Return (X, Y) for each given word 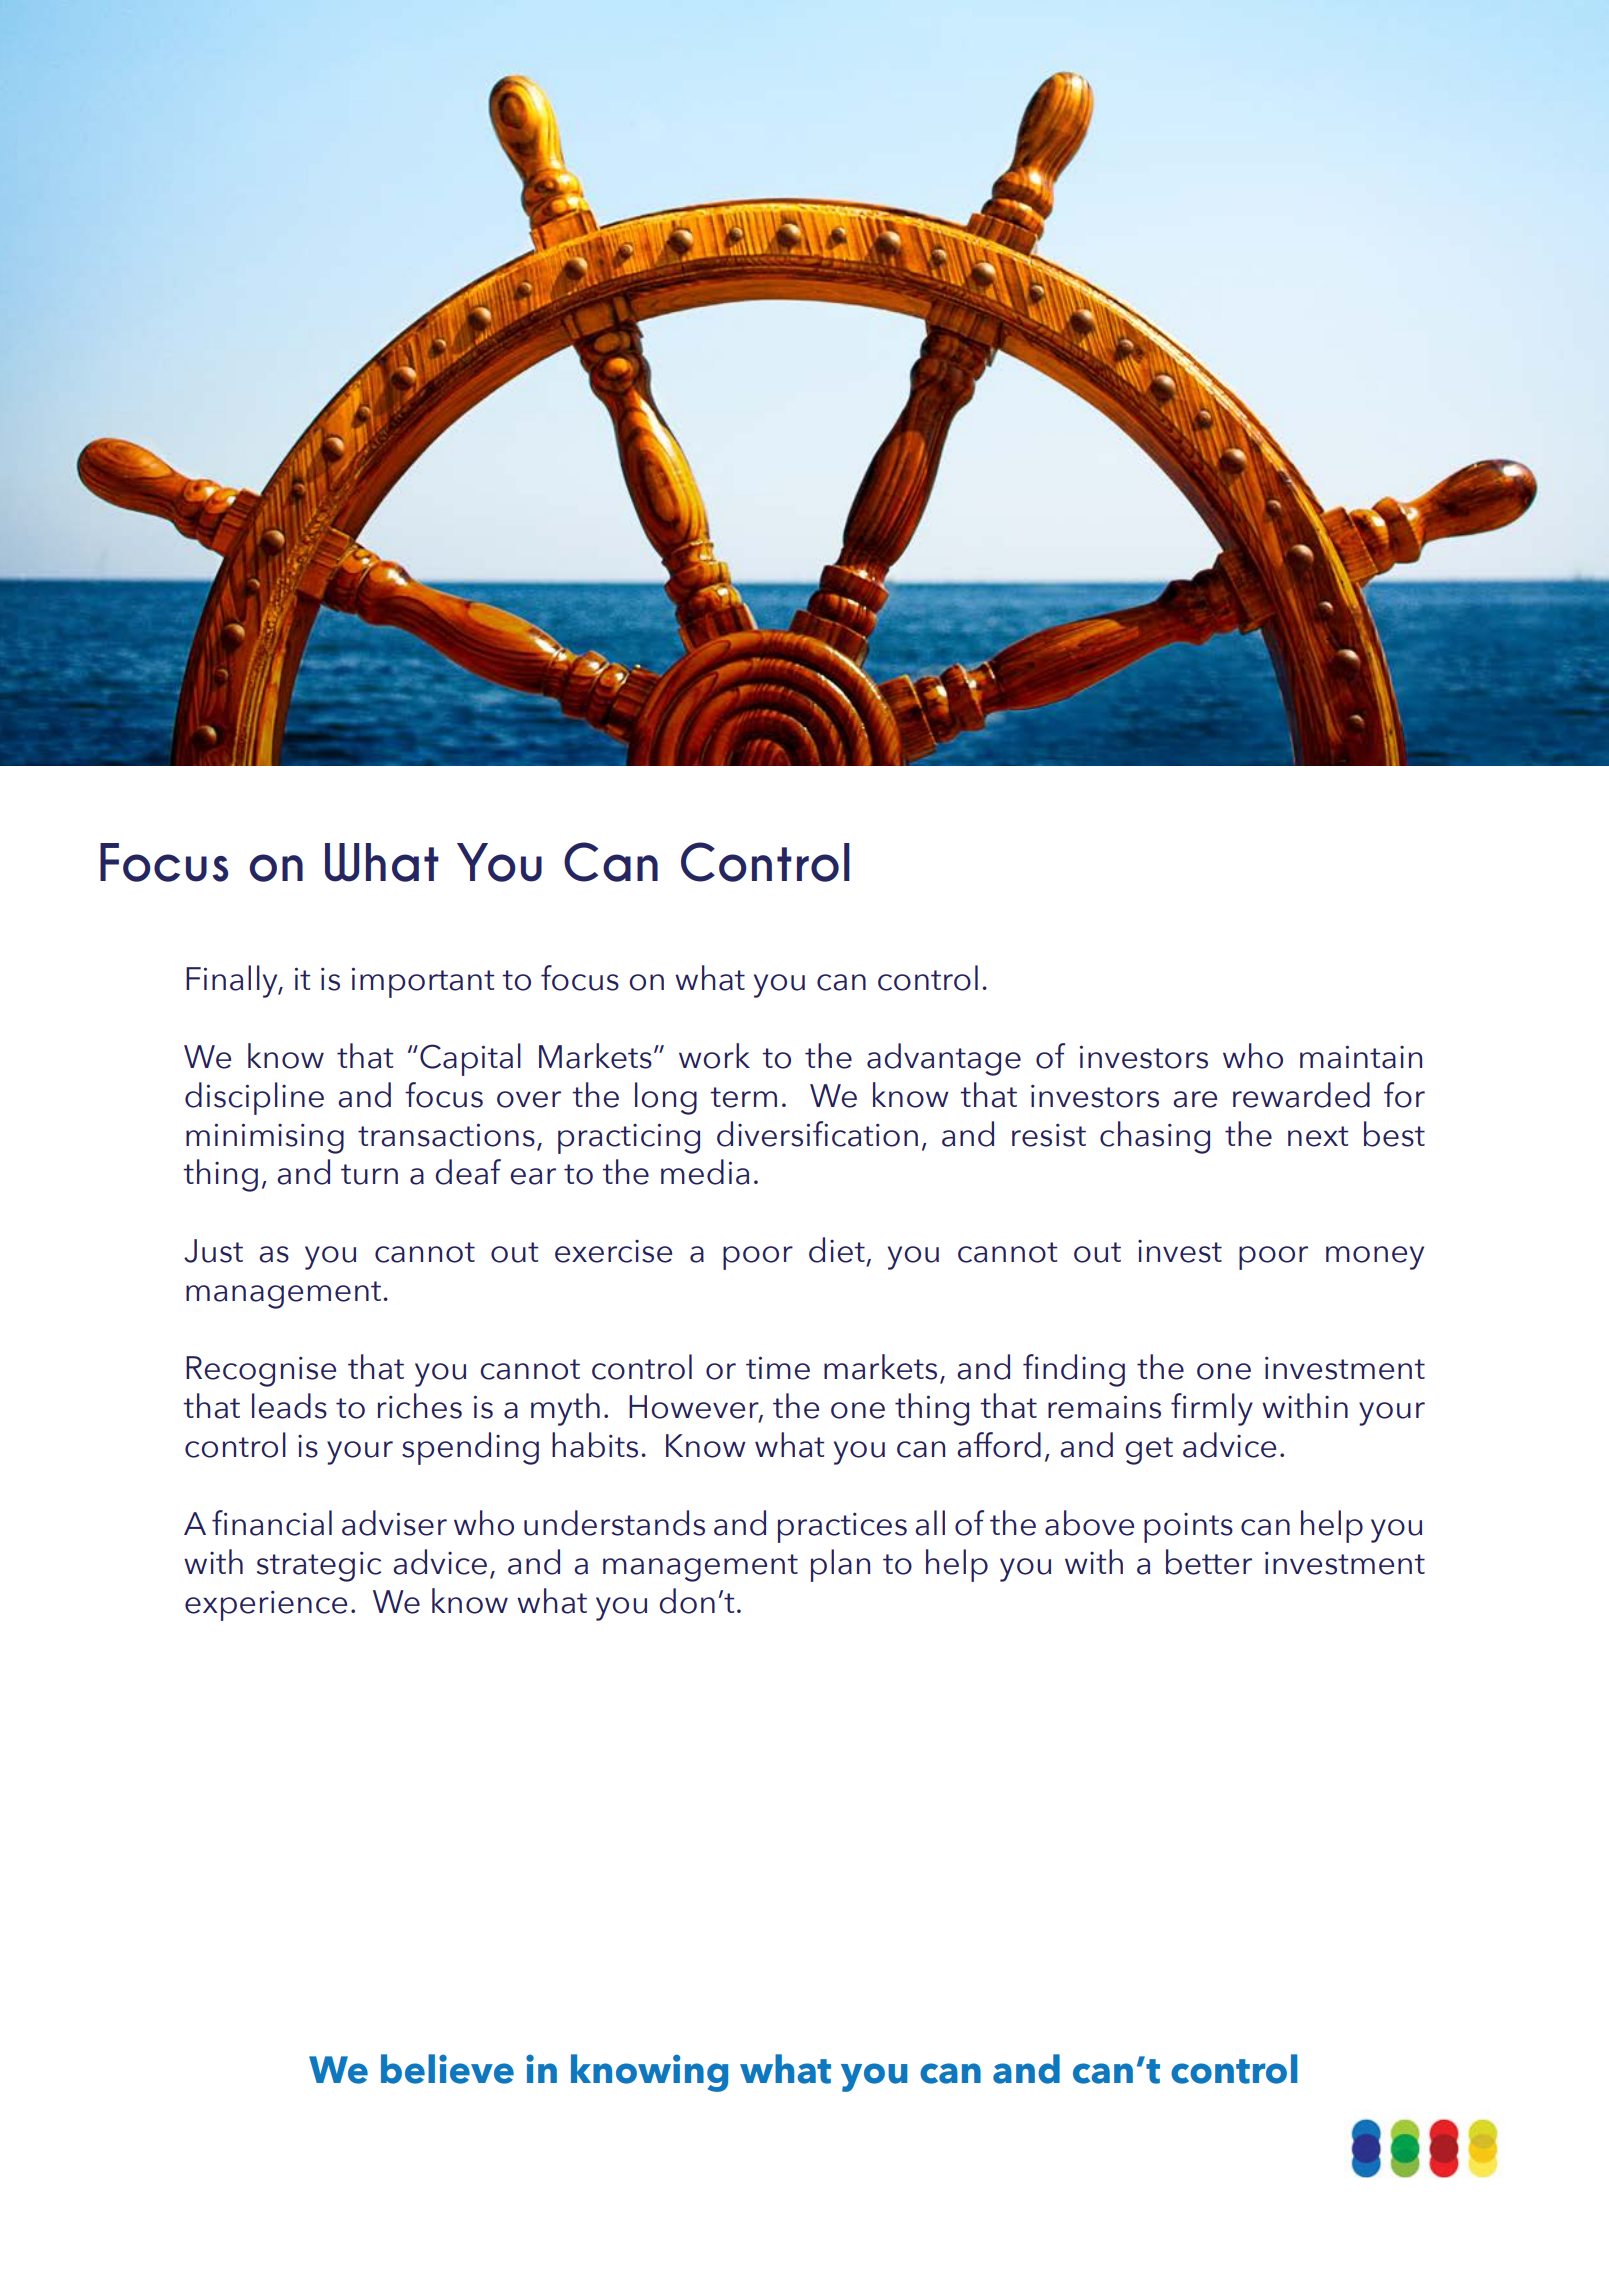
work (714, 1056)
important (423, 982)
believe (447, 2069)
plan (840, 1565)
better (1209, 1562)
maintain (1361, 1057)
